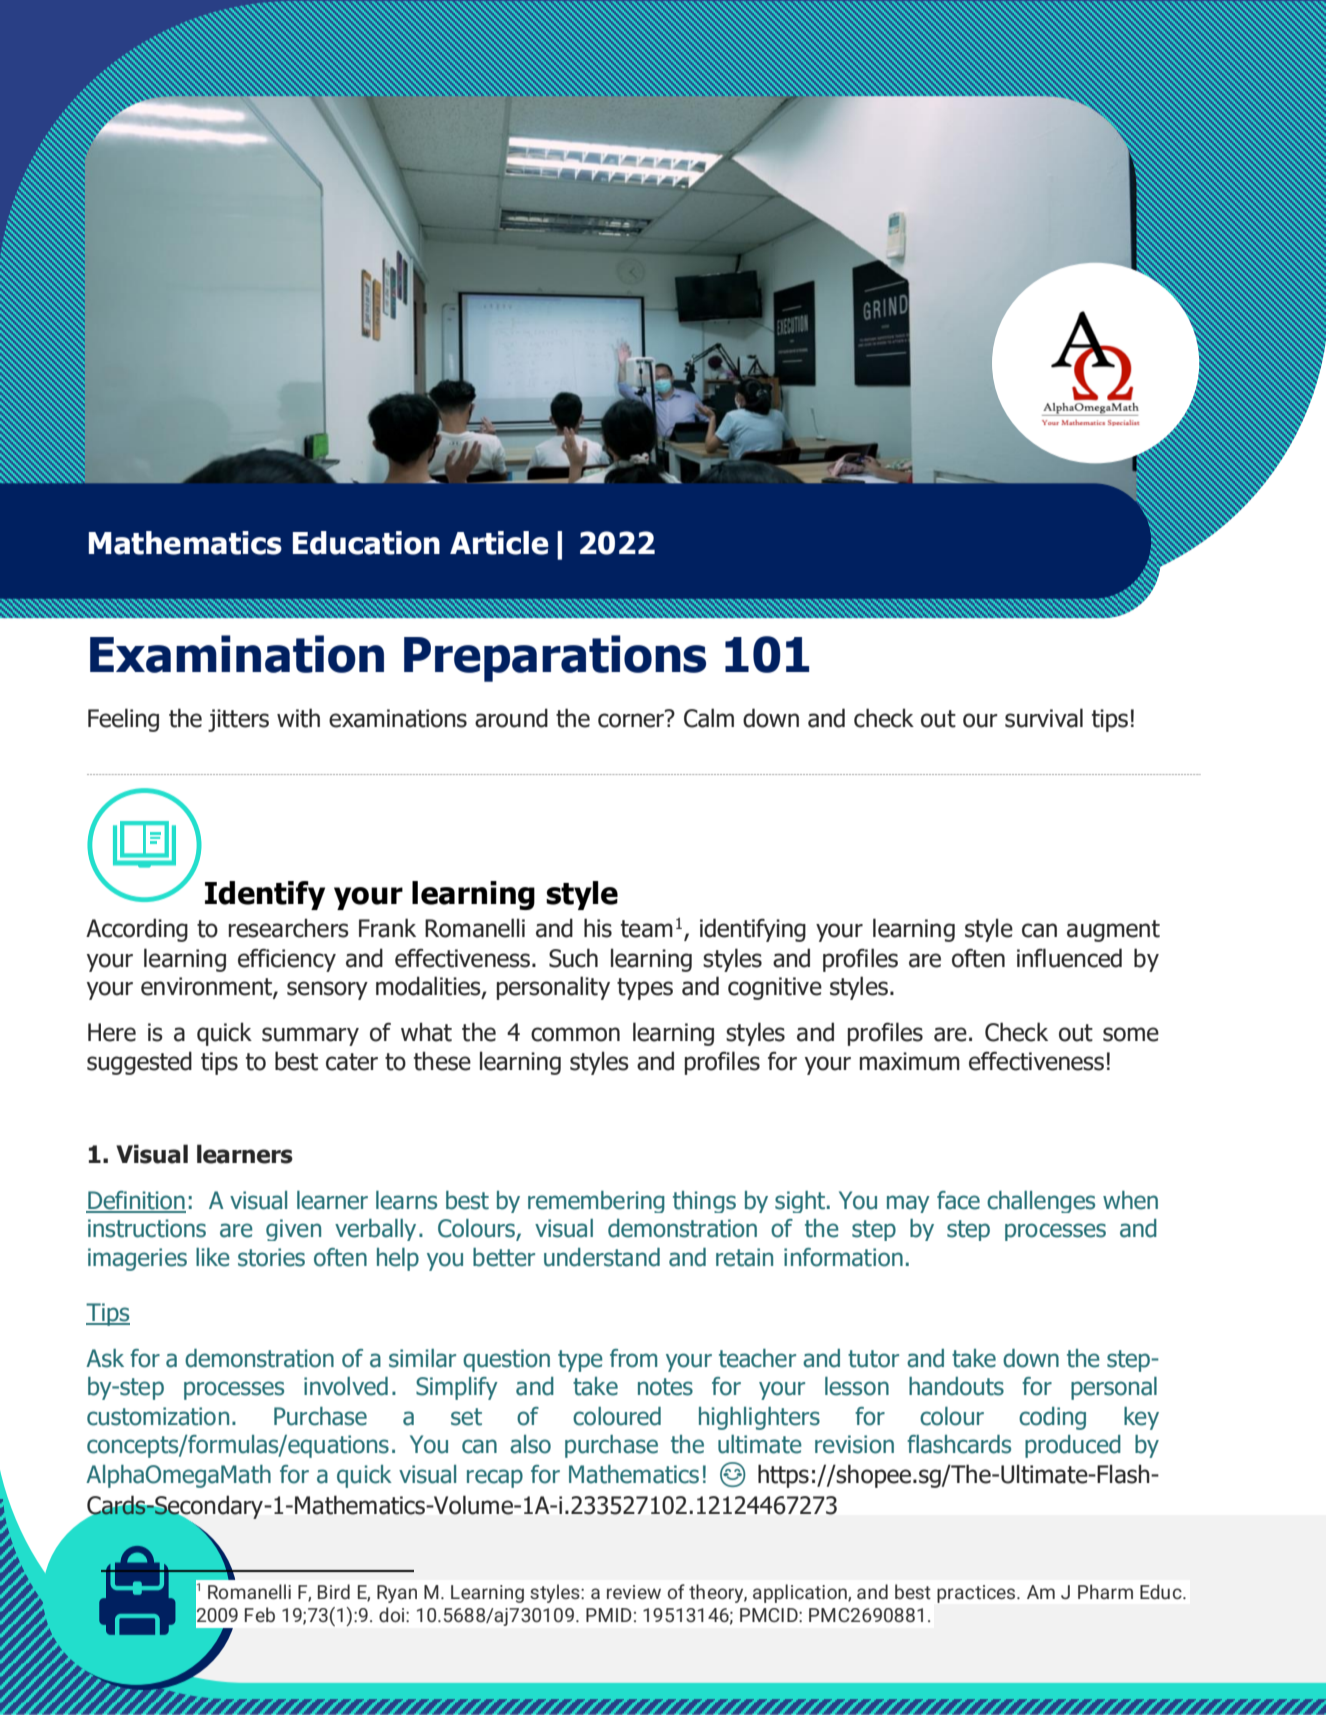 The image size is (1326, 1715). Describe the element at coordinates (602, 1257) in the screenshot. I see `understand` at that location.
